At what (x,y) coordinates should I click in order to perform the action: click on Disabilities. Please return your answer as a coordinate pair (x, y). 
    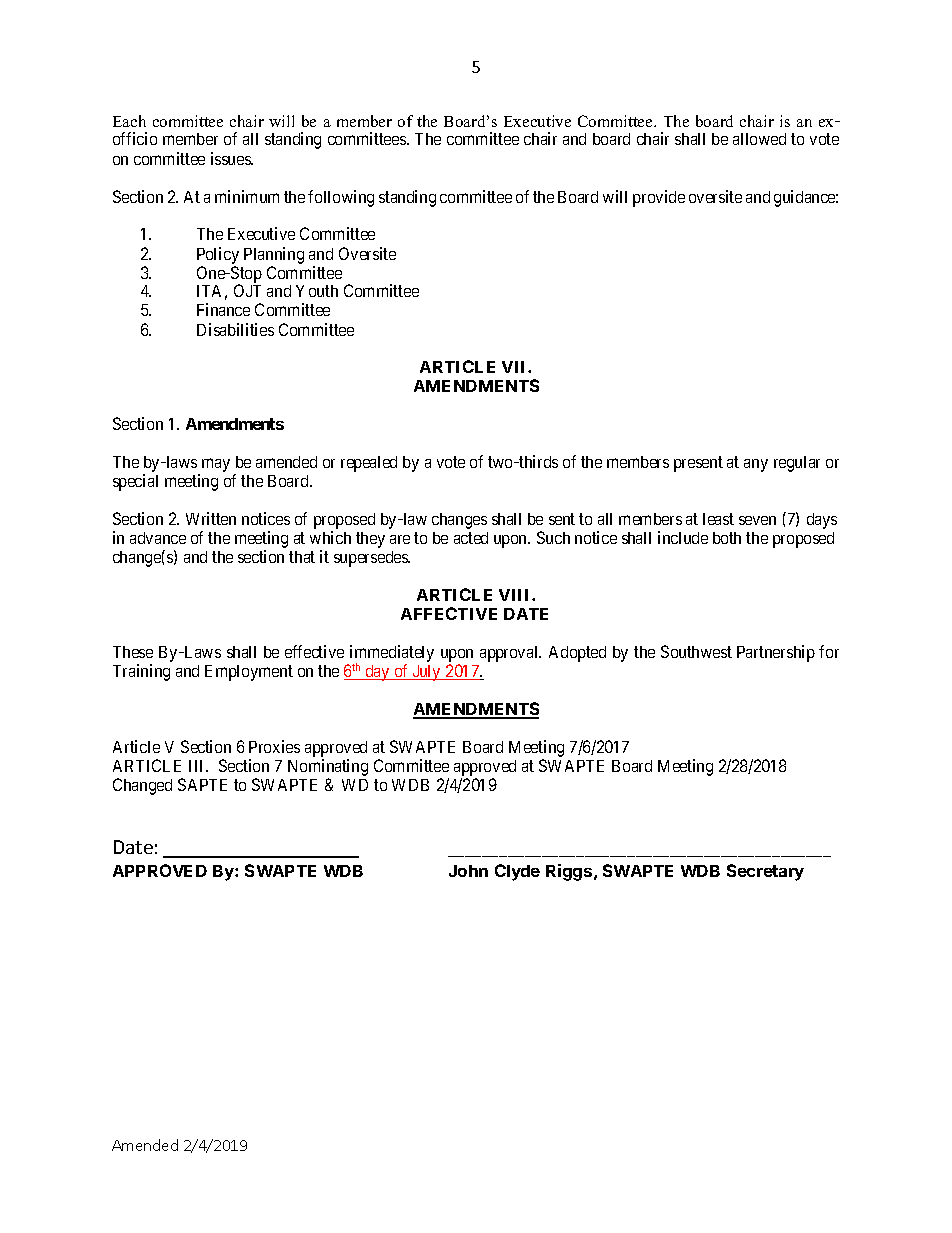
    Looking at the image, I should click on (235, 329).
